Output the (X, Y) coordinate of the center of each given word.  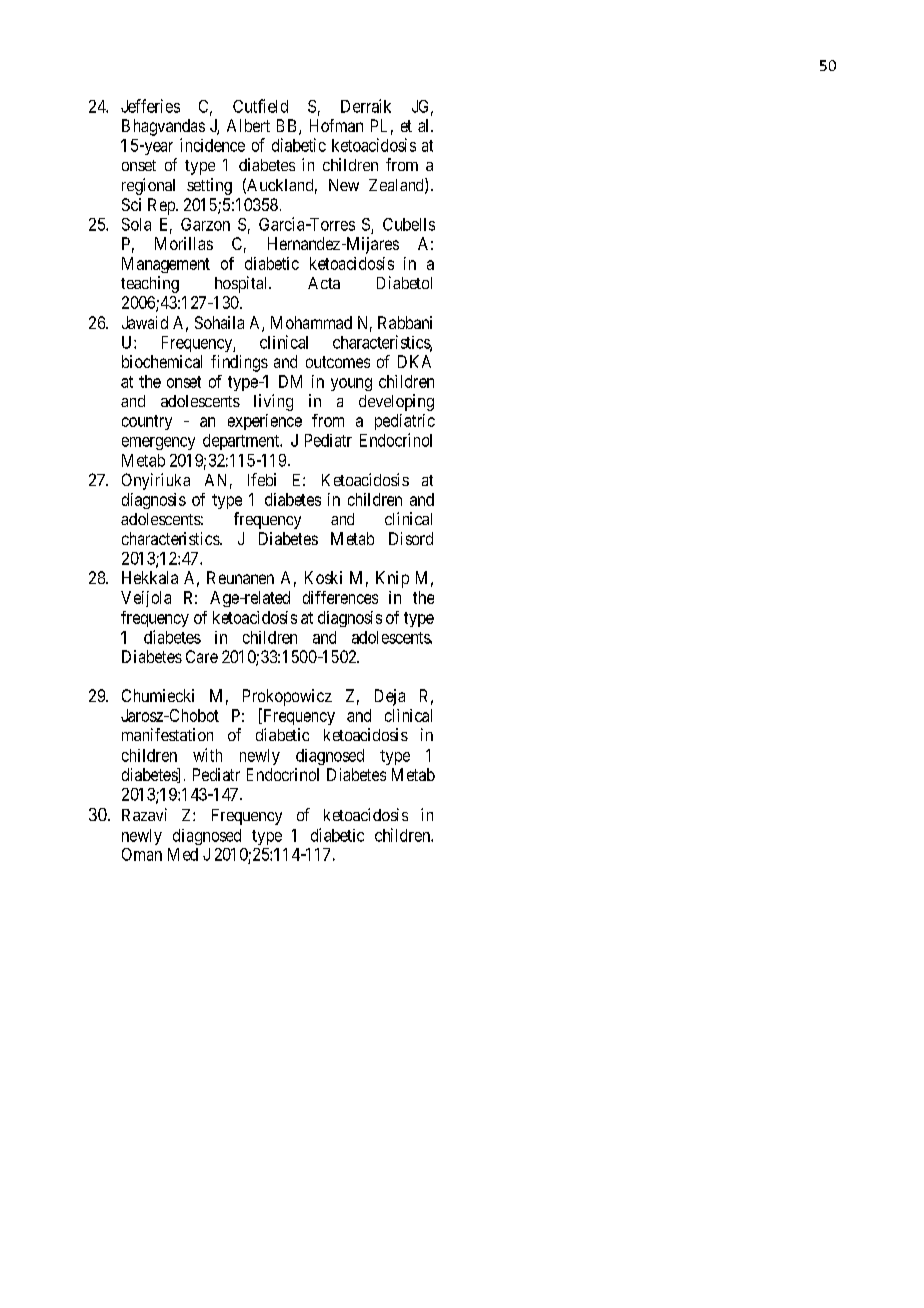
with (207, 755)
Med (183, 854)
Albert (248, 125)
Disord (411, 538)
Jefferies (150, 106)
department (242, 442)
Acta (324, 283)
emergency (158, 443)
